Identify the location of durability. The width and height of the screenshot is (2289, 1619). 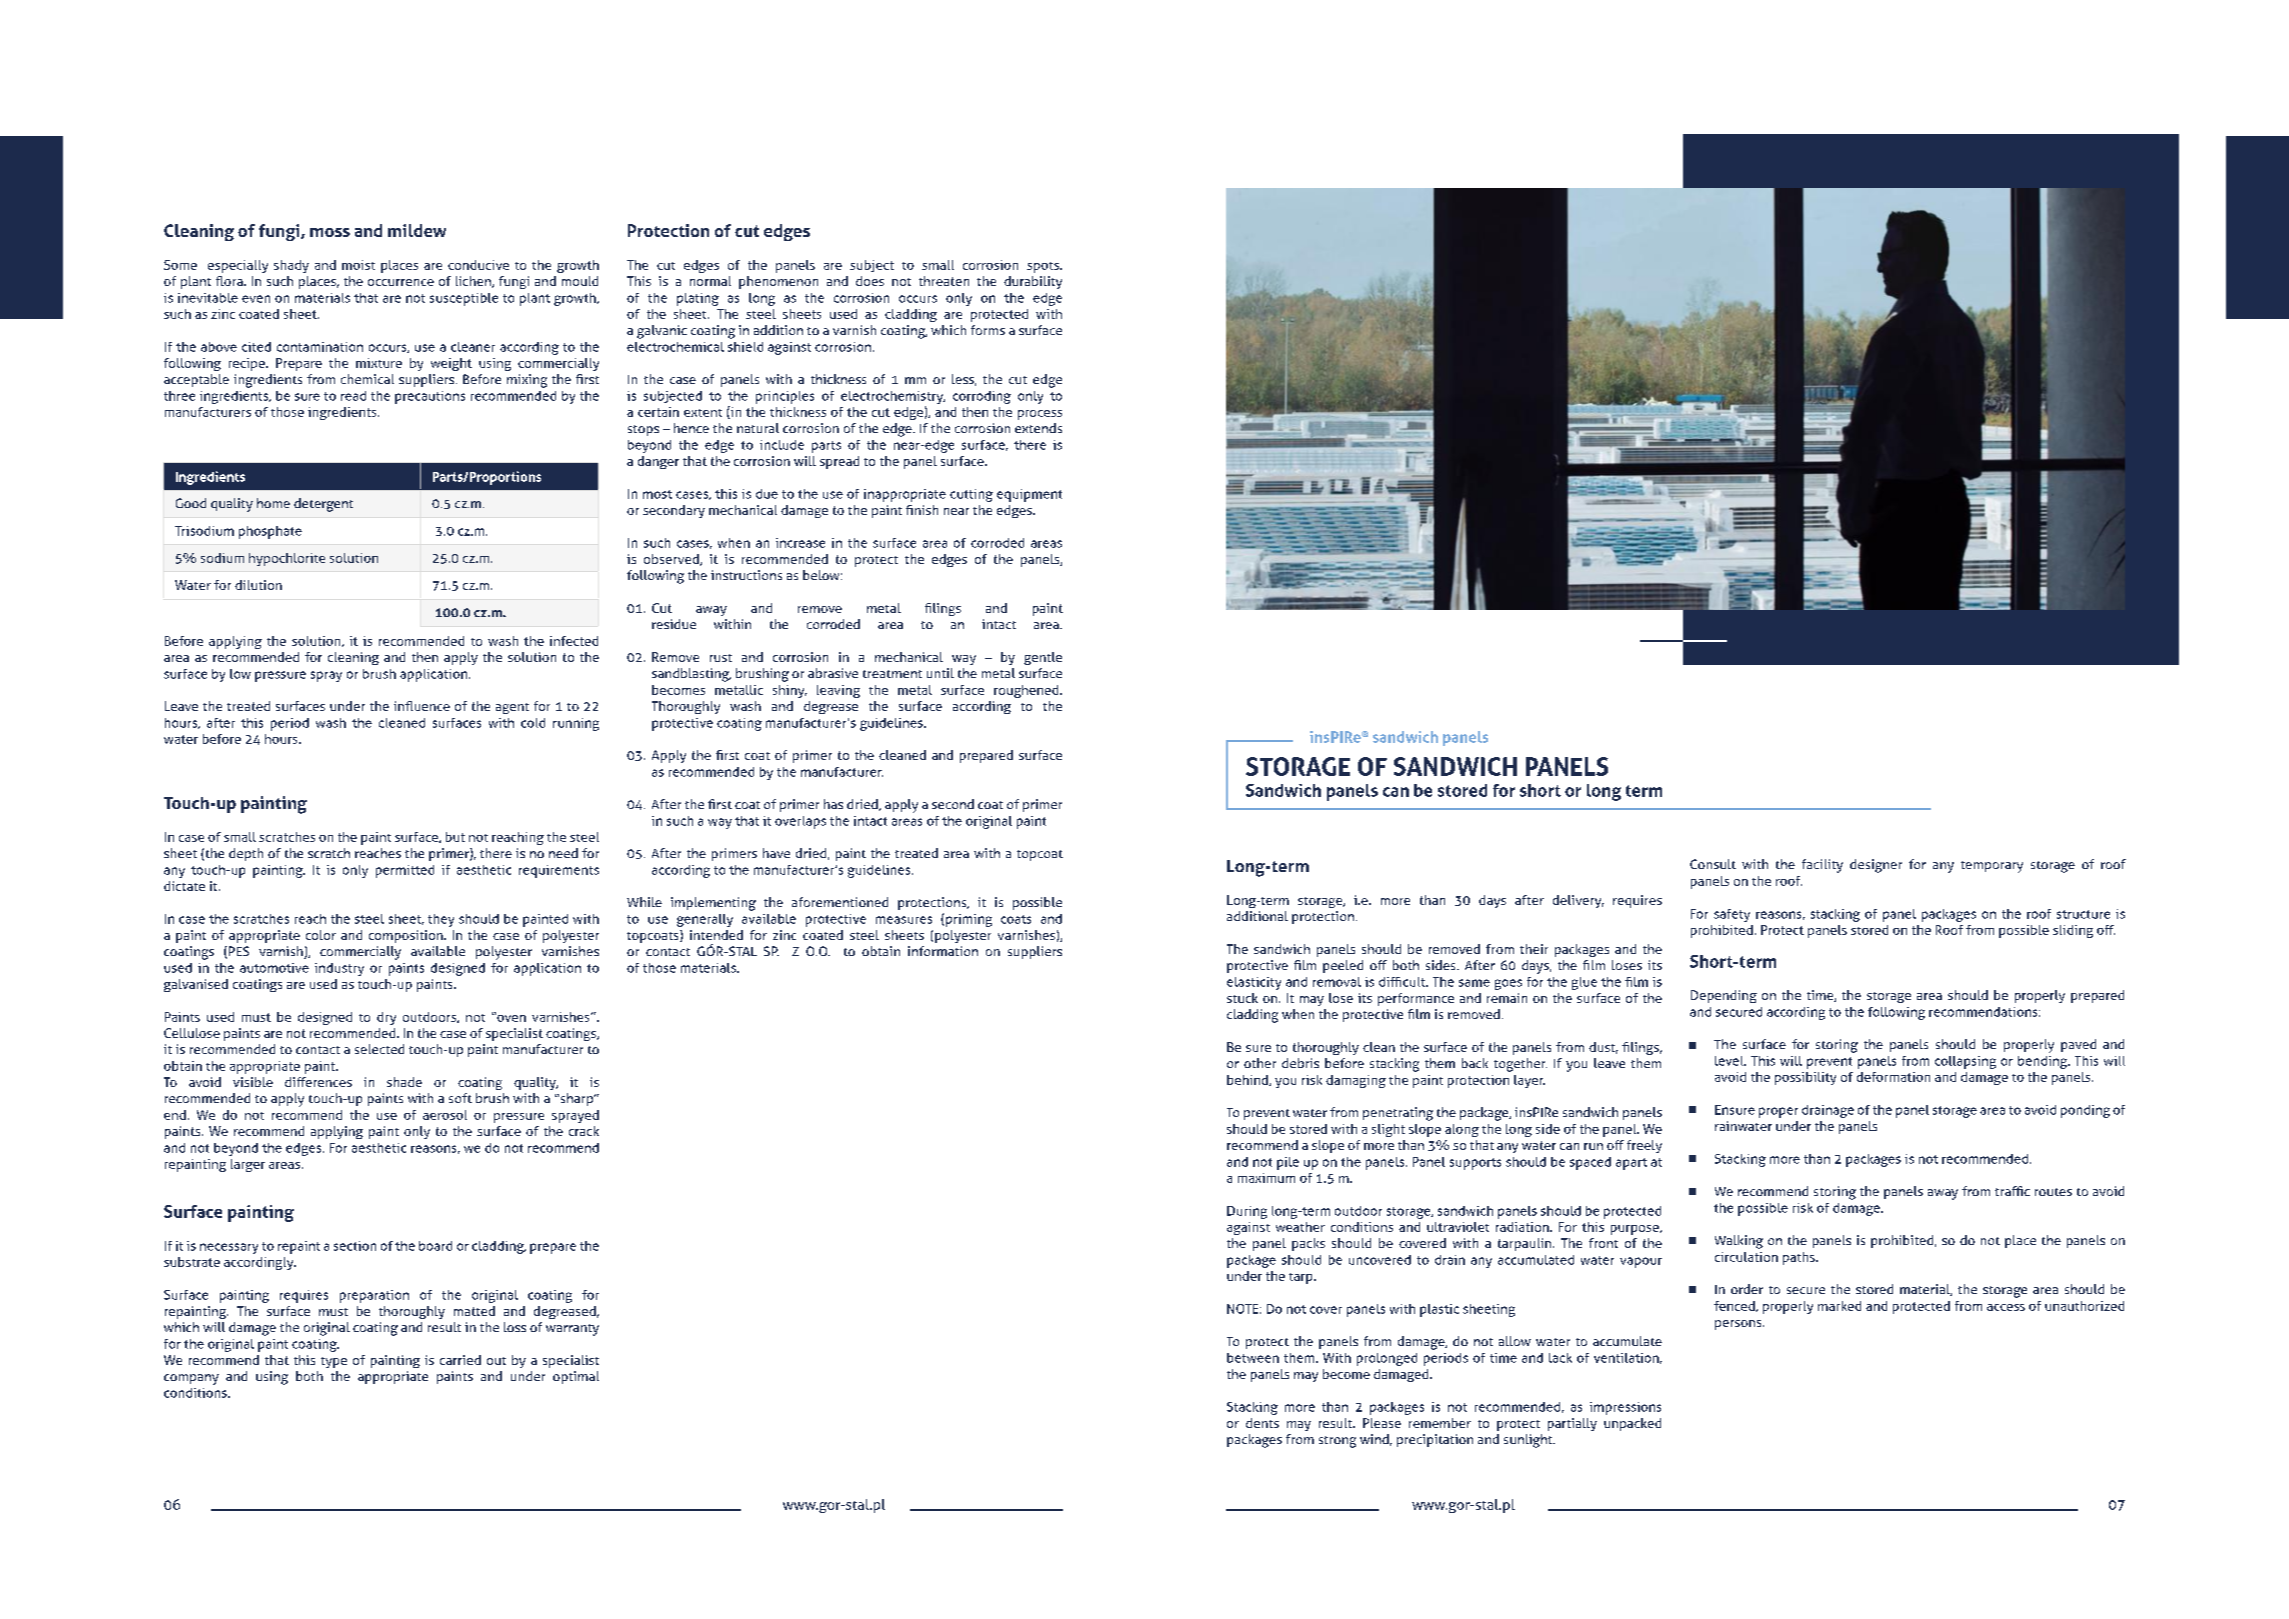
(1033, 282).
